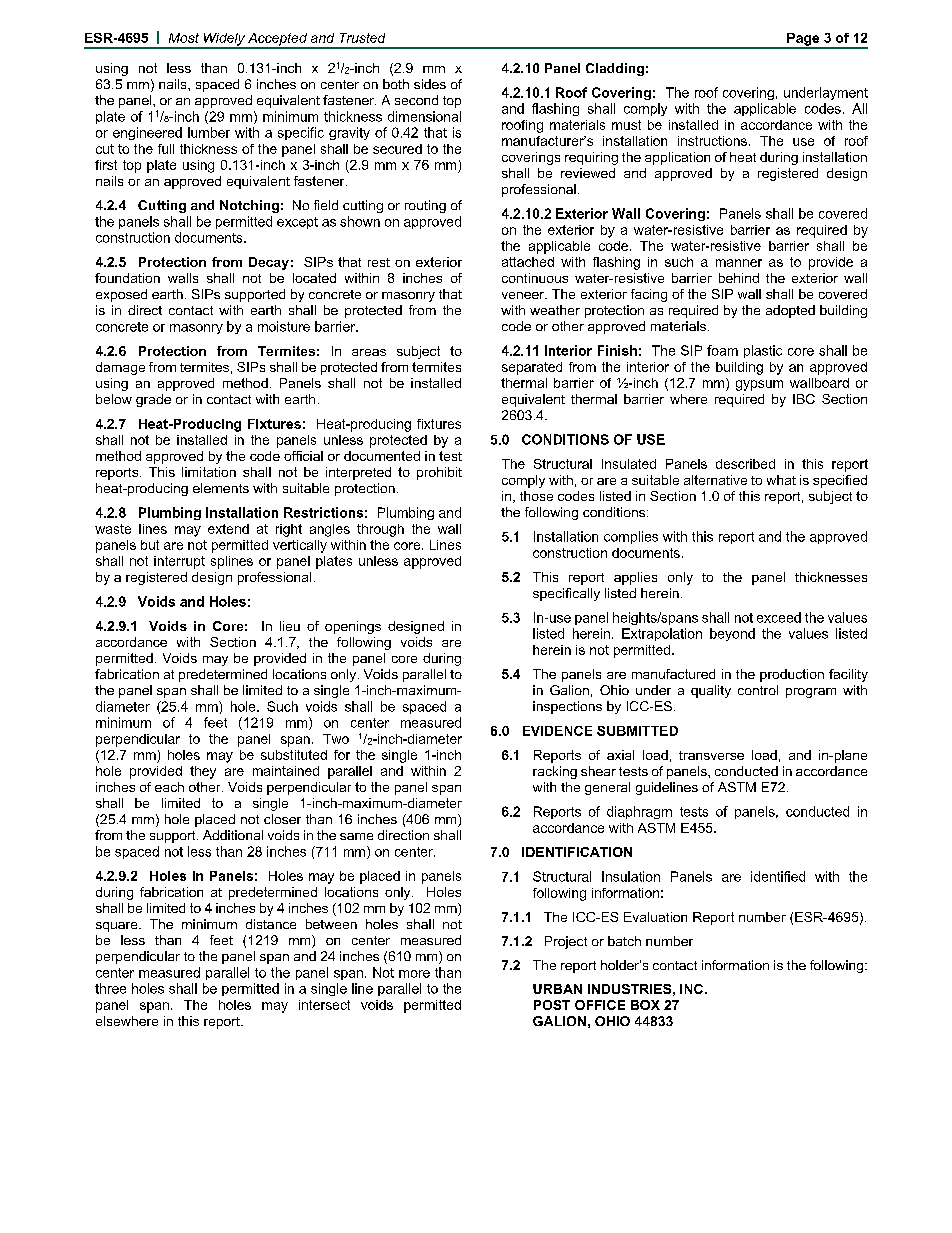  What do you see at coordinates (110, 988) in the screenshot?
I see `three` at bounding box center [110, 988].
